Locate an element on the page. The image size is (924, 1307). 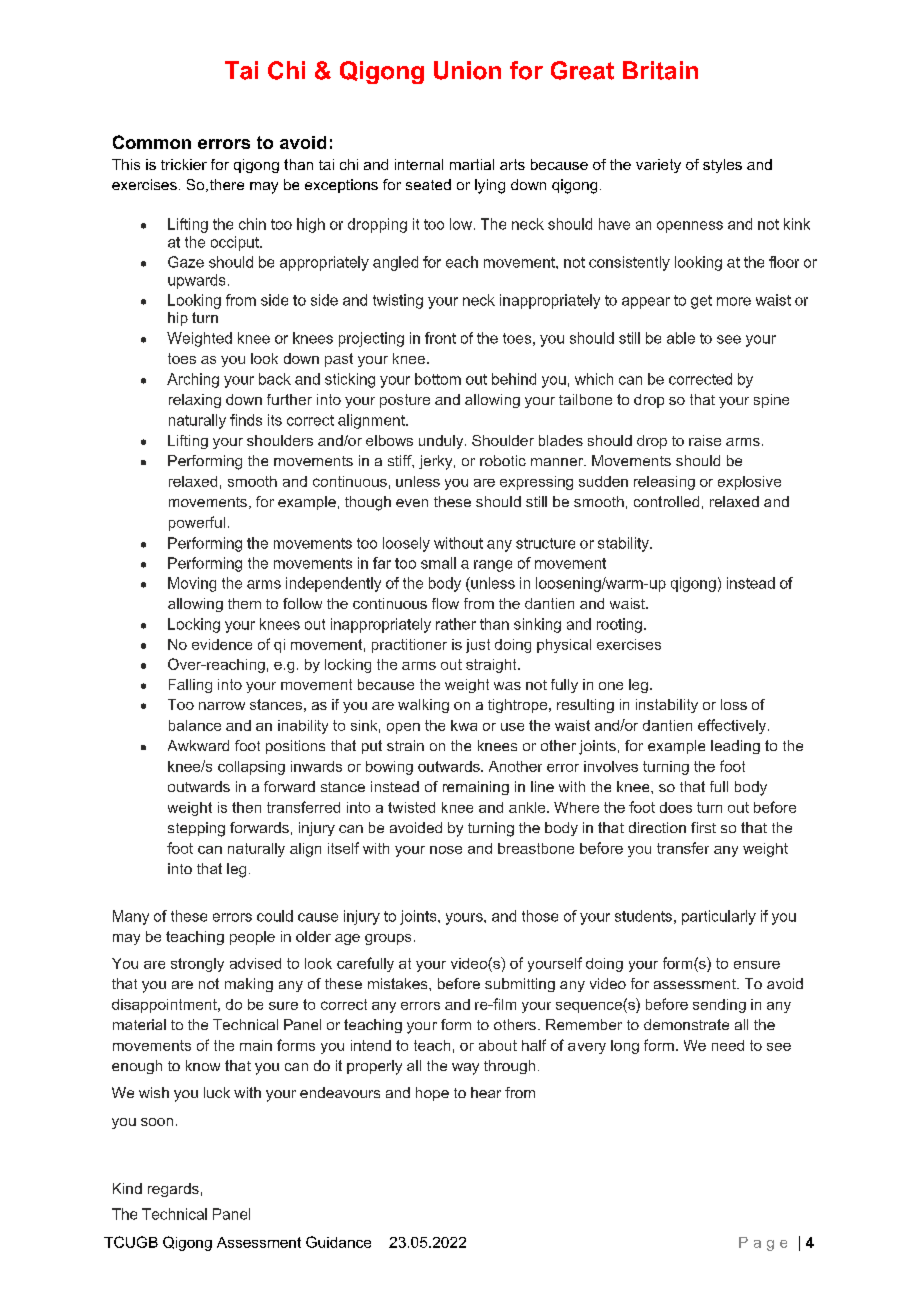
loss is located at coordinates (734, 704).
